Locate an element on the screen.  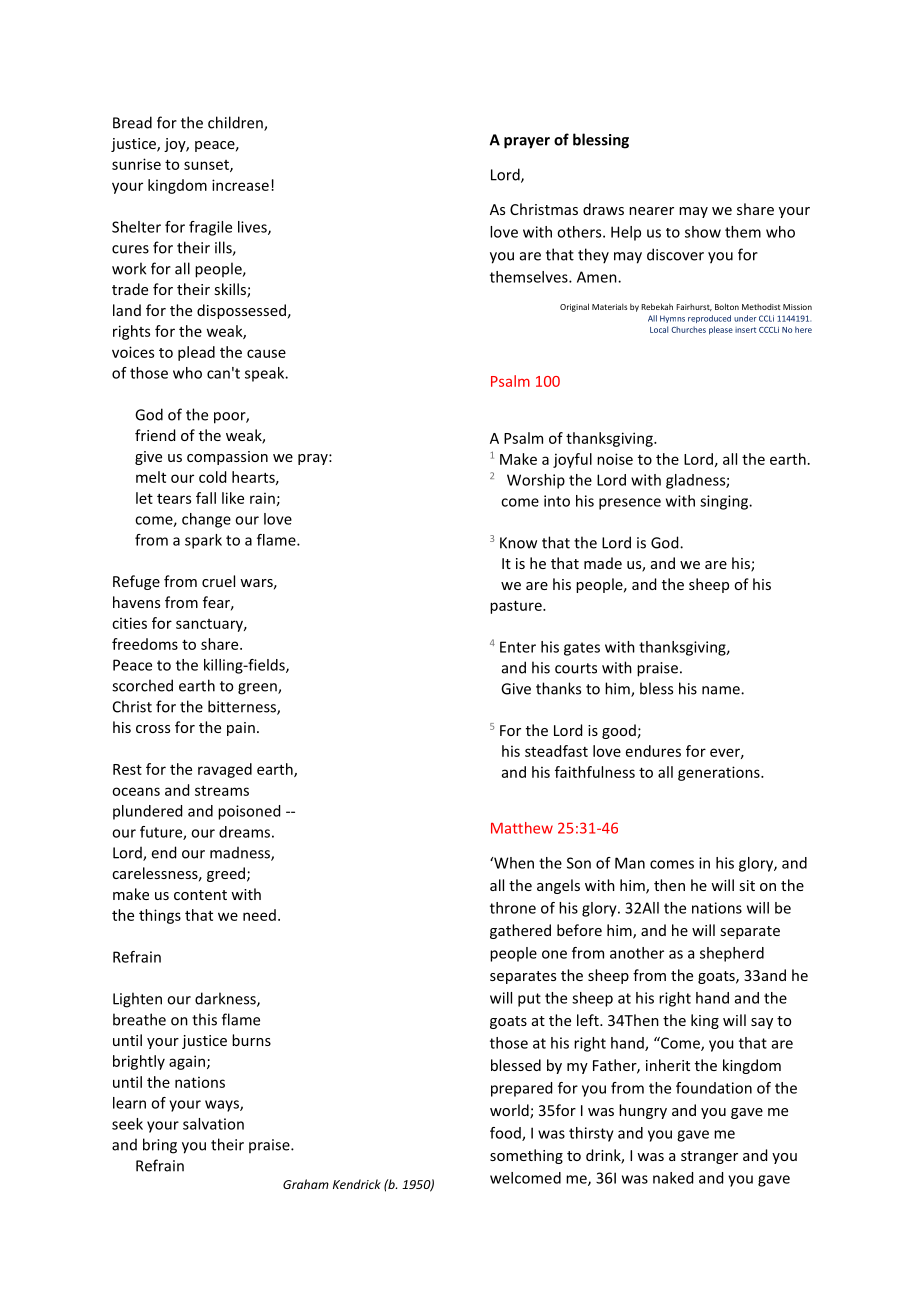
children is located at coordinates (236, 123).
